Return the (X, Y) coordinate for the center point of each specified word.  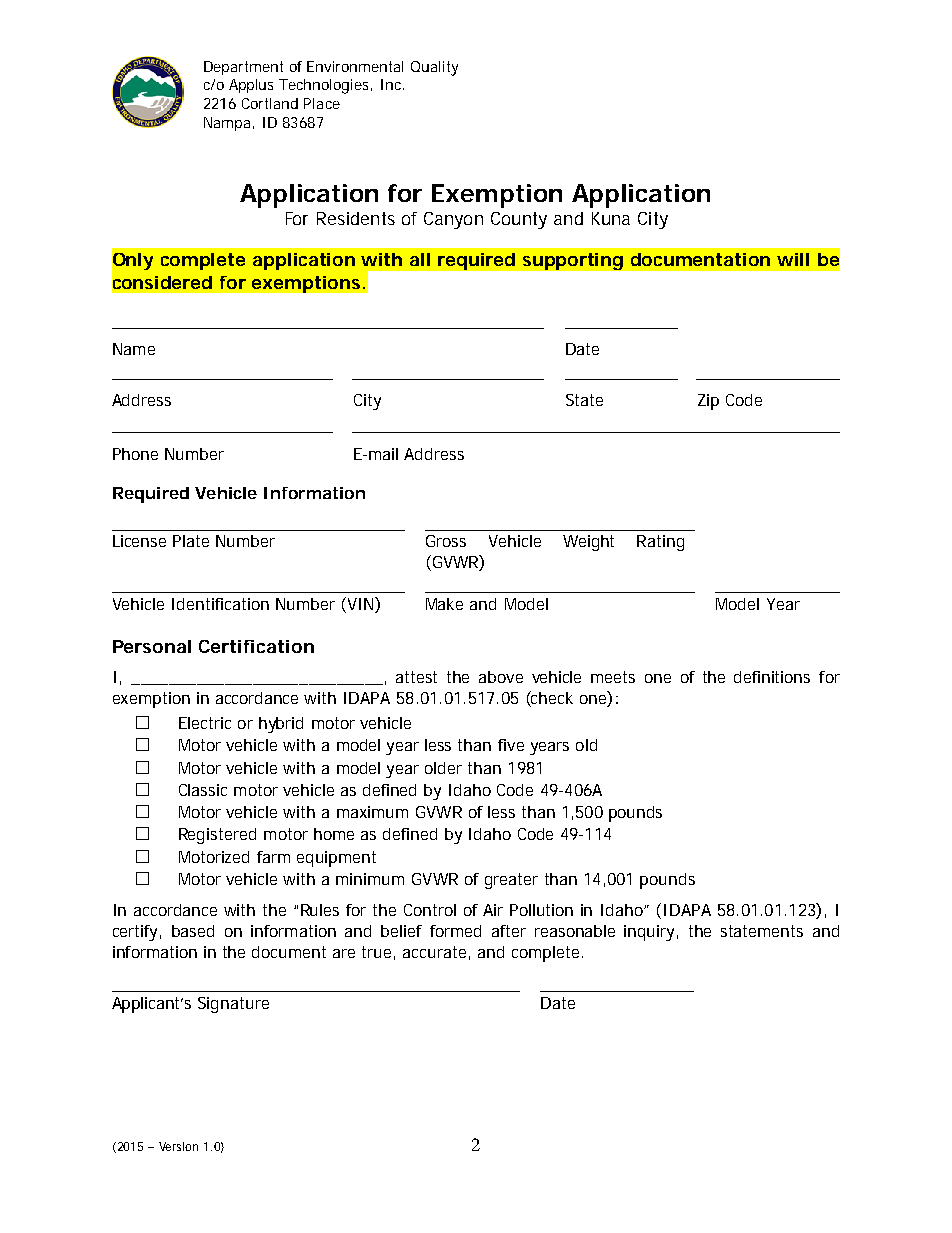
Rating (660, 543)
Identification (220, 604)
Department (243, 68)
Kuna (611, 218)
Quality (434, 68)
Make (444, 604)
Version (178, 1146)
